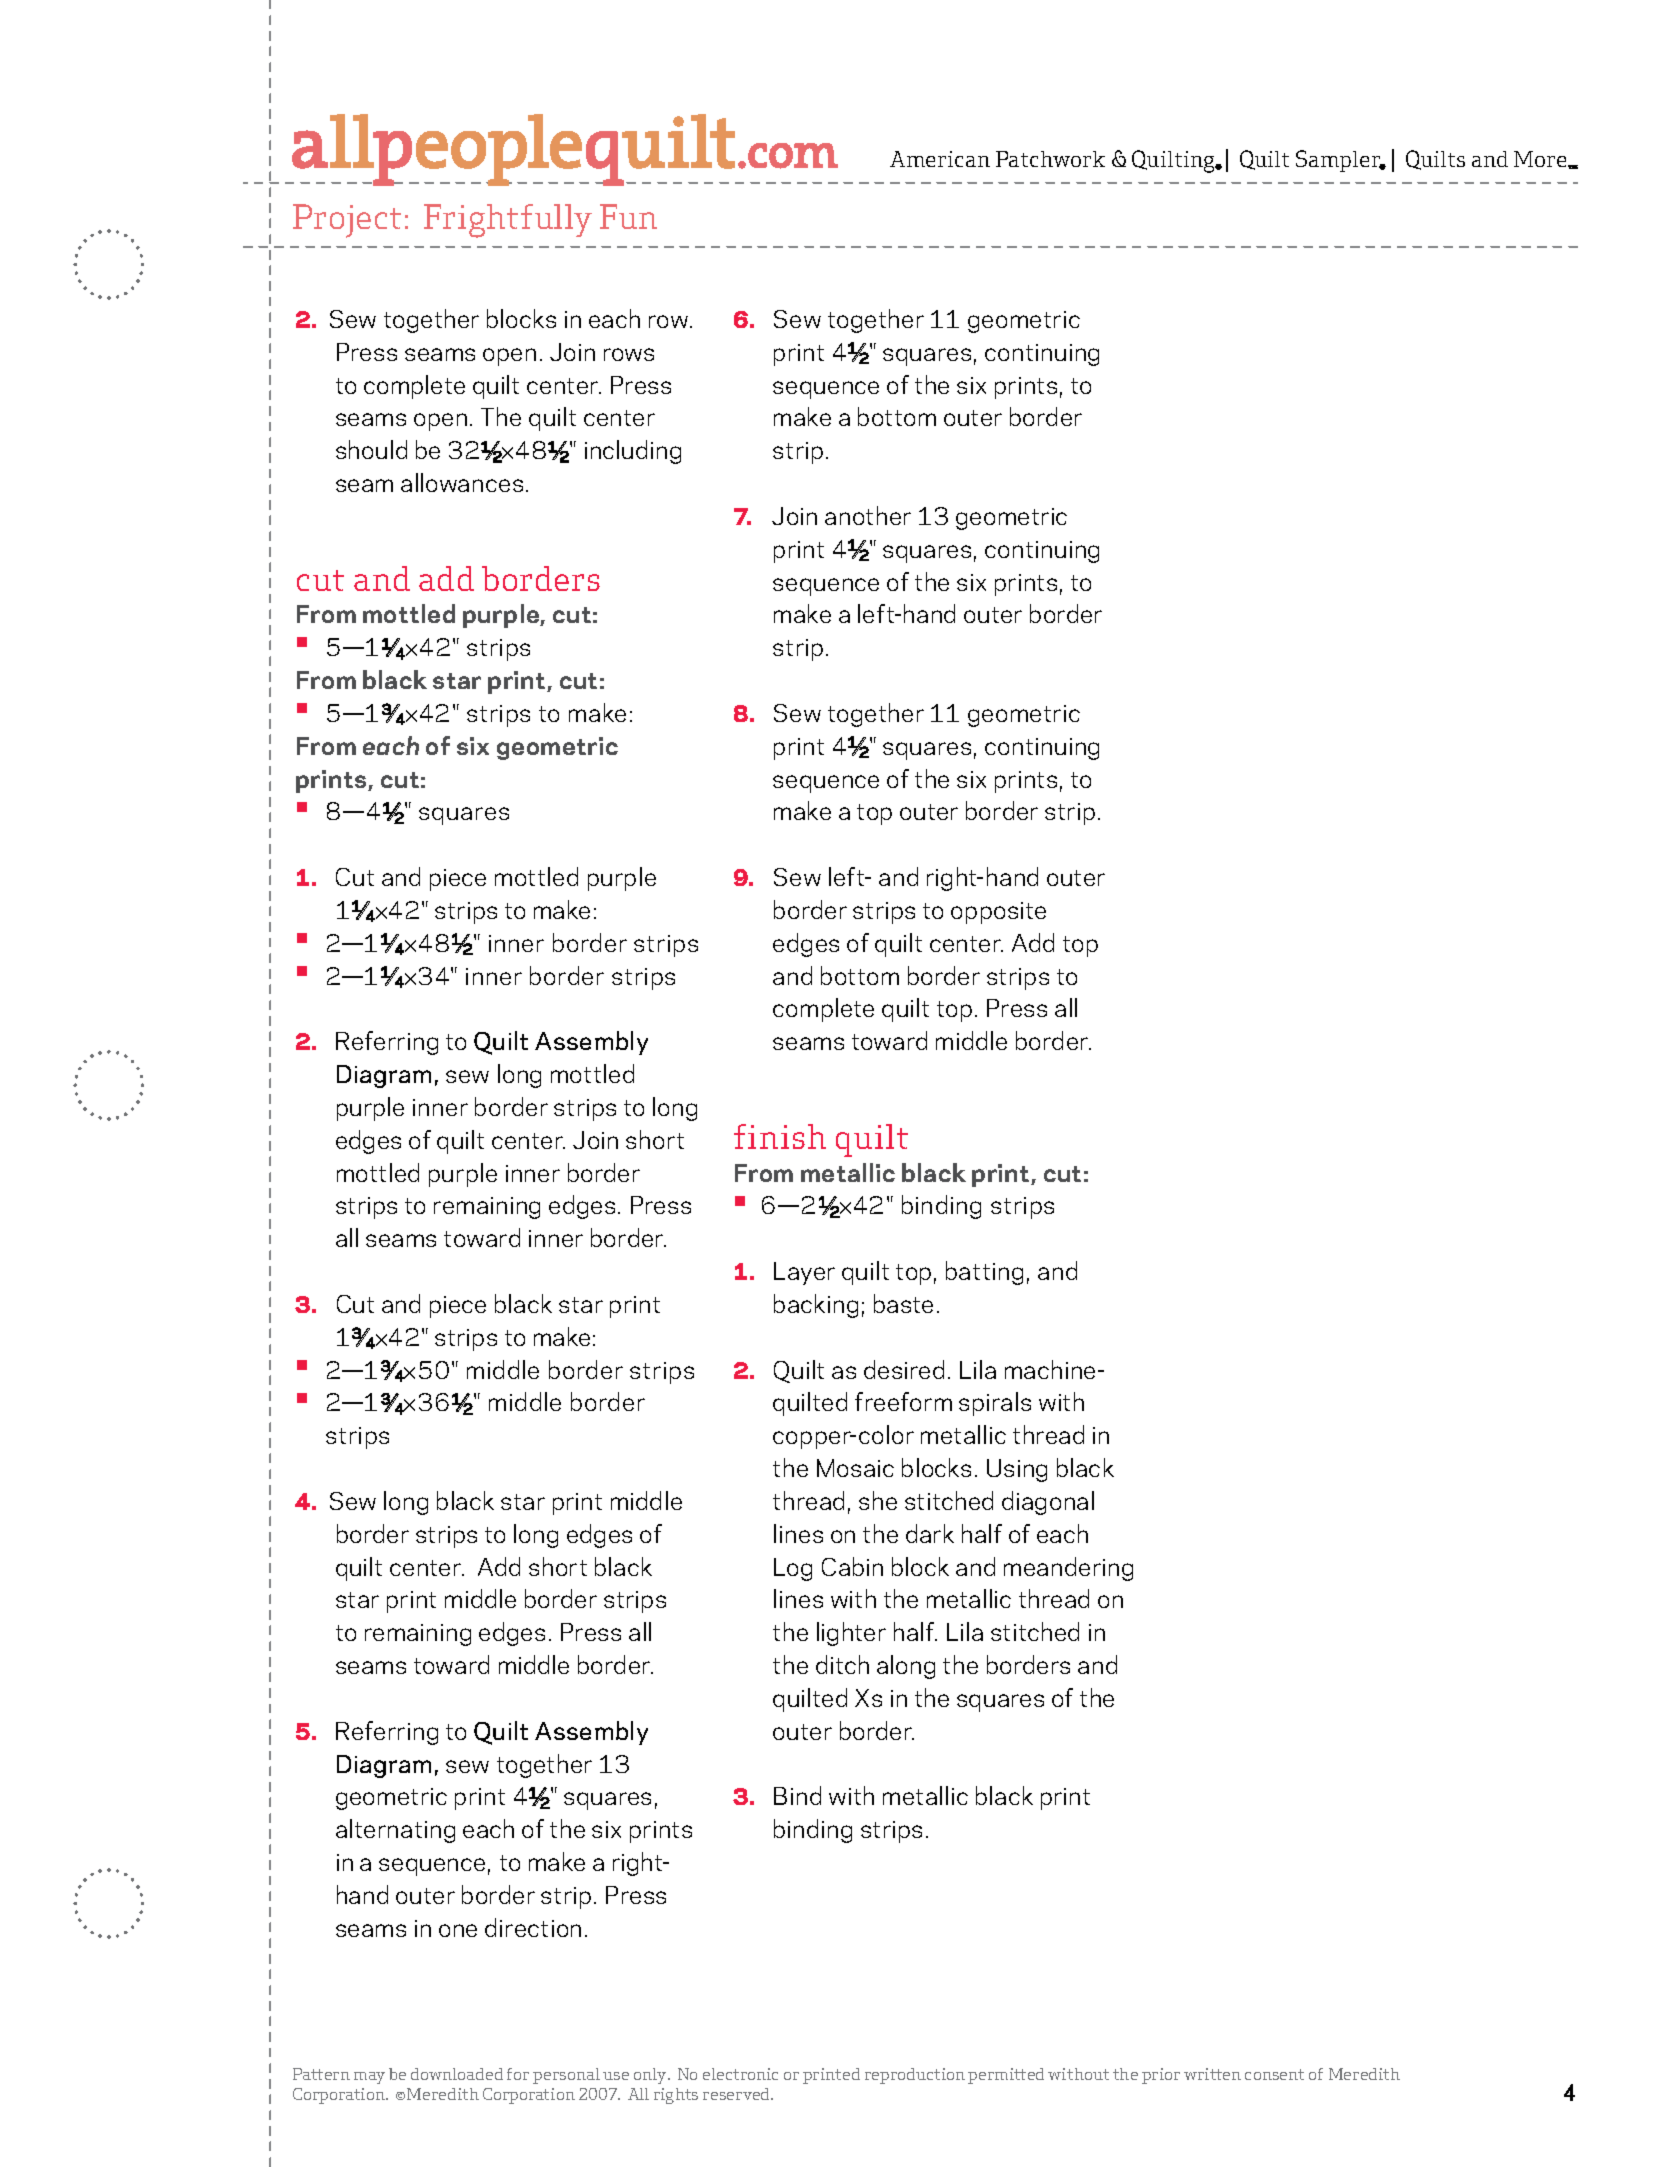 This screenshot has height=2167, width=1675. I want to click on Patchwork, so click(1050, 159).
